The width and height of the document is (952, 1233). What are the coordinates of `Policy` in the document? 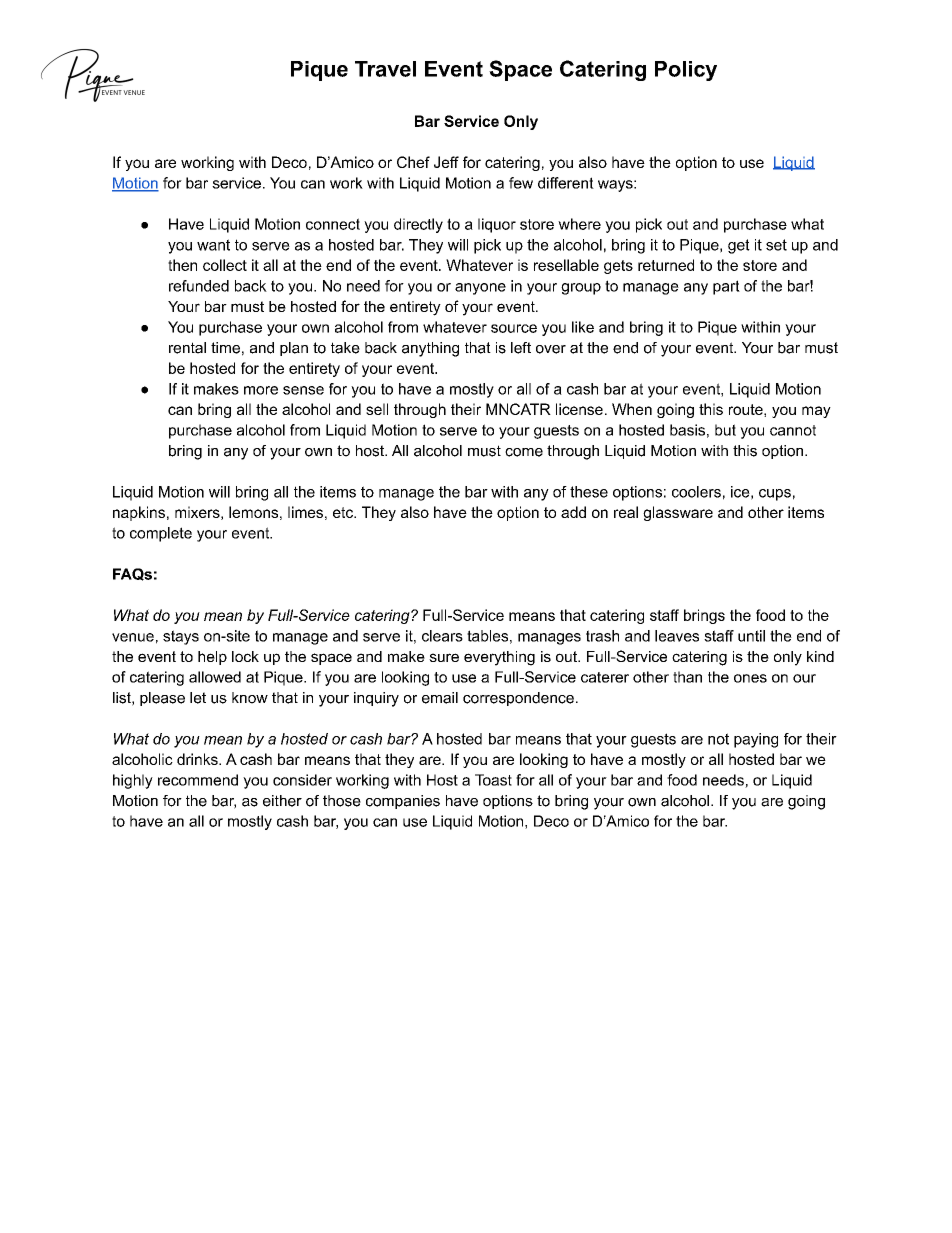 It's located at (686, 71).
